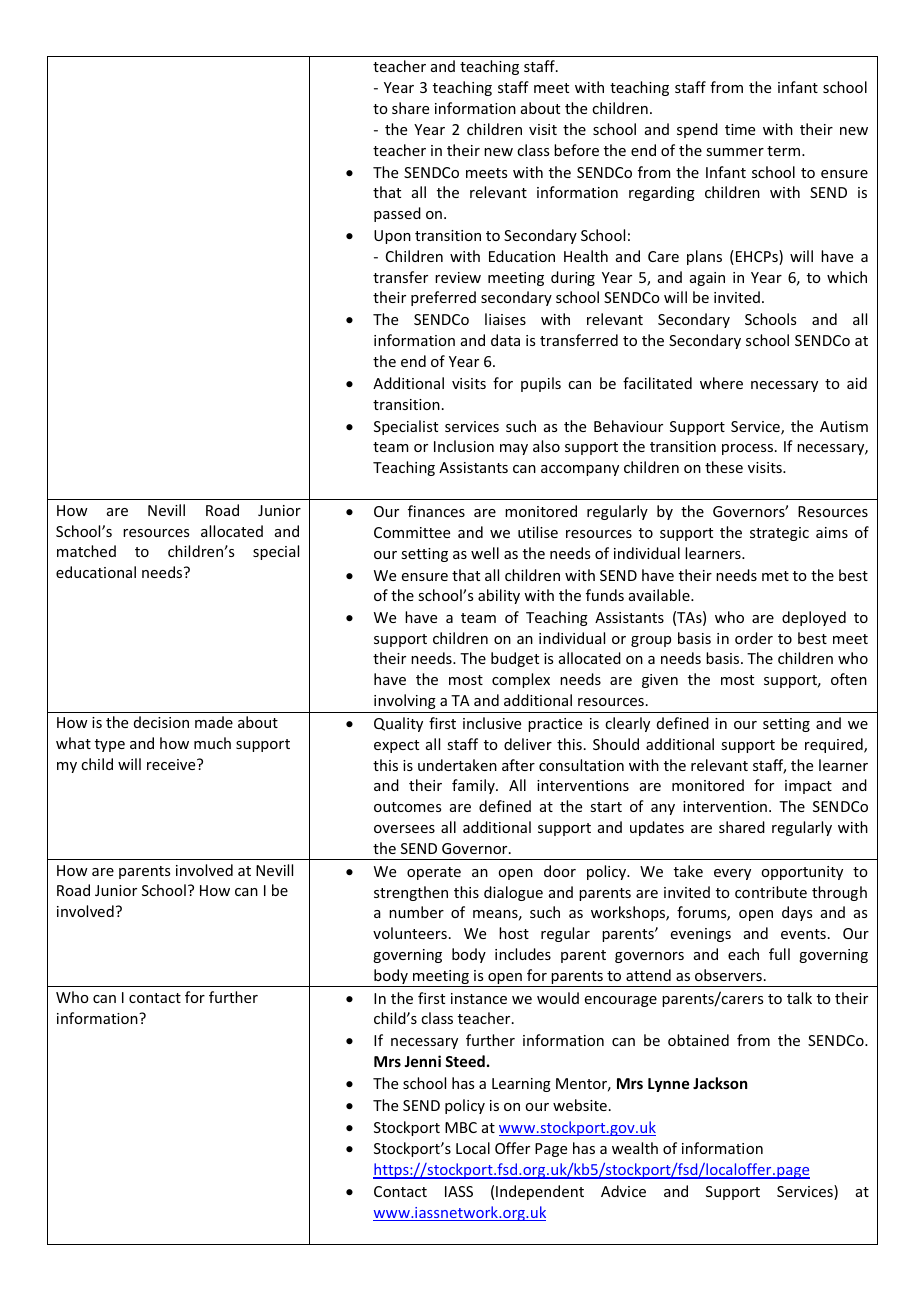  What do you see at coordinates (464, 446) in the document?
I see `Inclusion` at bounding box center [464, 446].
